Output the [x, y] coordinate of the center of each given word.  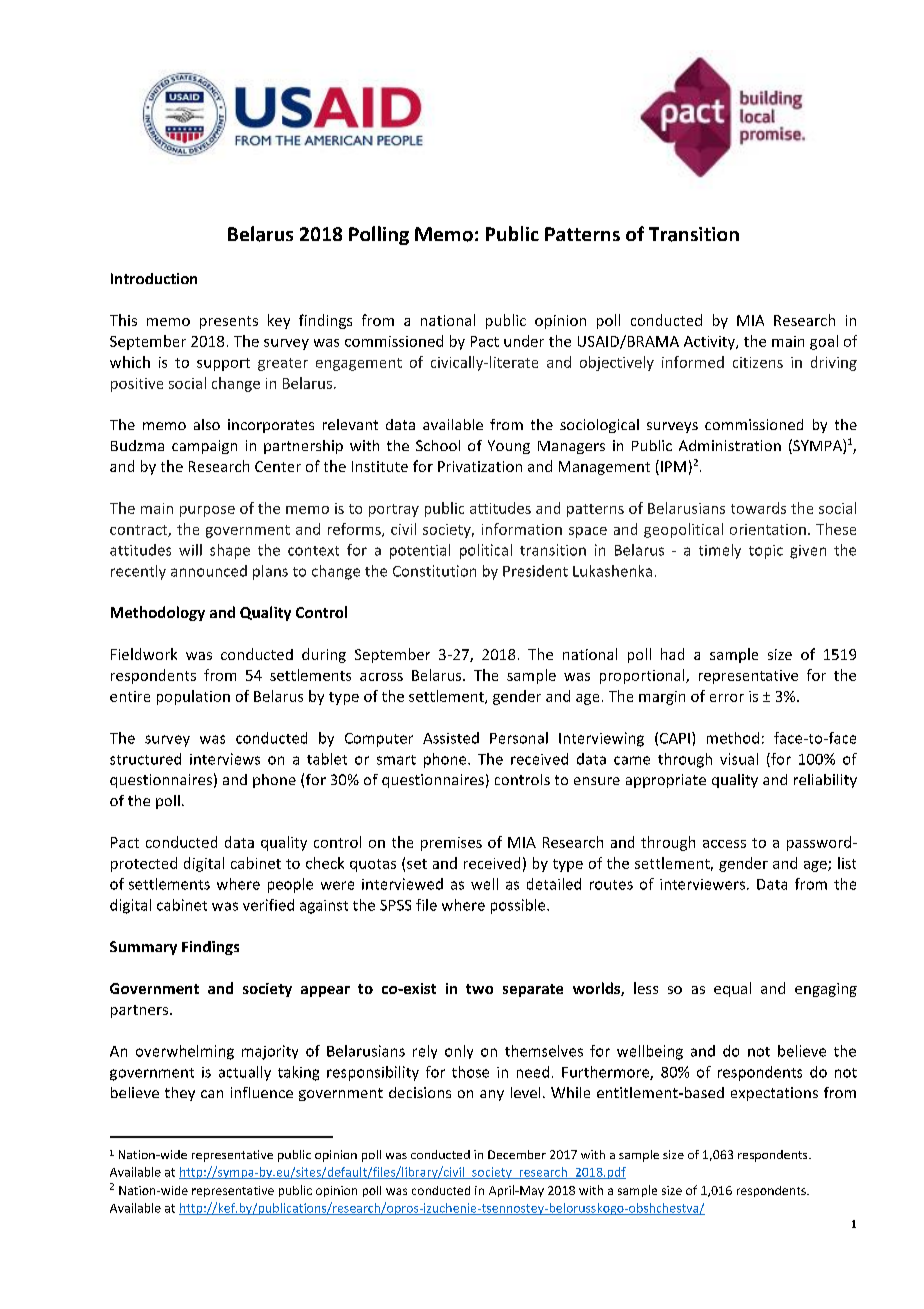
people [290, 885]
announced [209, 571]
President [535, 571]
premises [451, 844]
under [524, 341]
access [724, 844]
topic [766, 552]
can [212, 1094]
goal [824, 342]
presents [229, 322]
